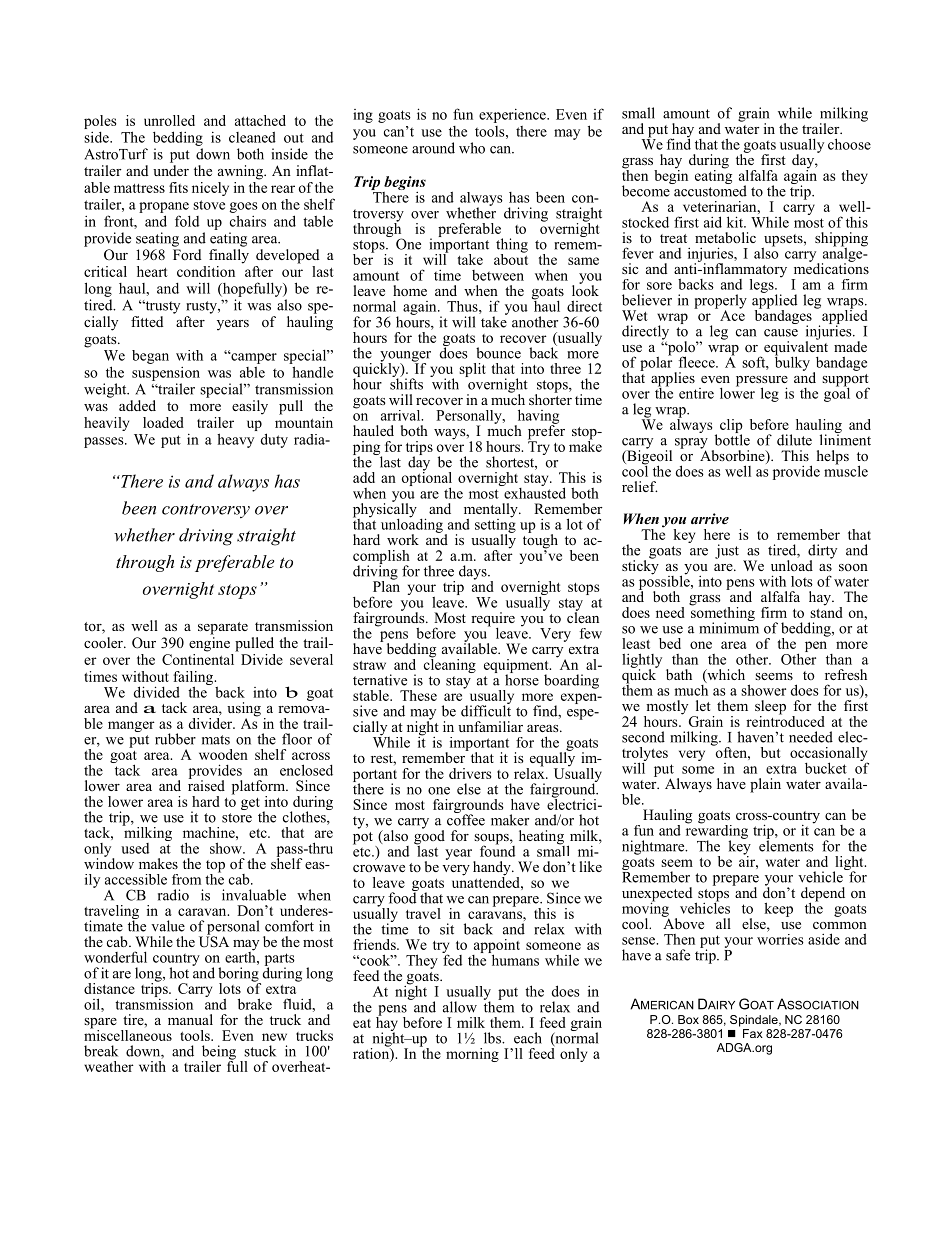  I want to click on coffee, so click(466, 819).
